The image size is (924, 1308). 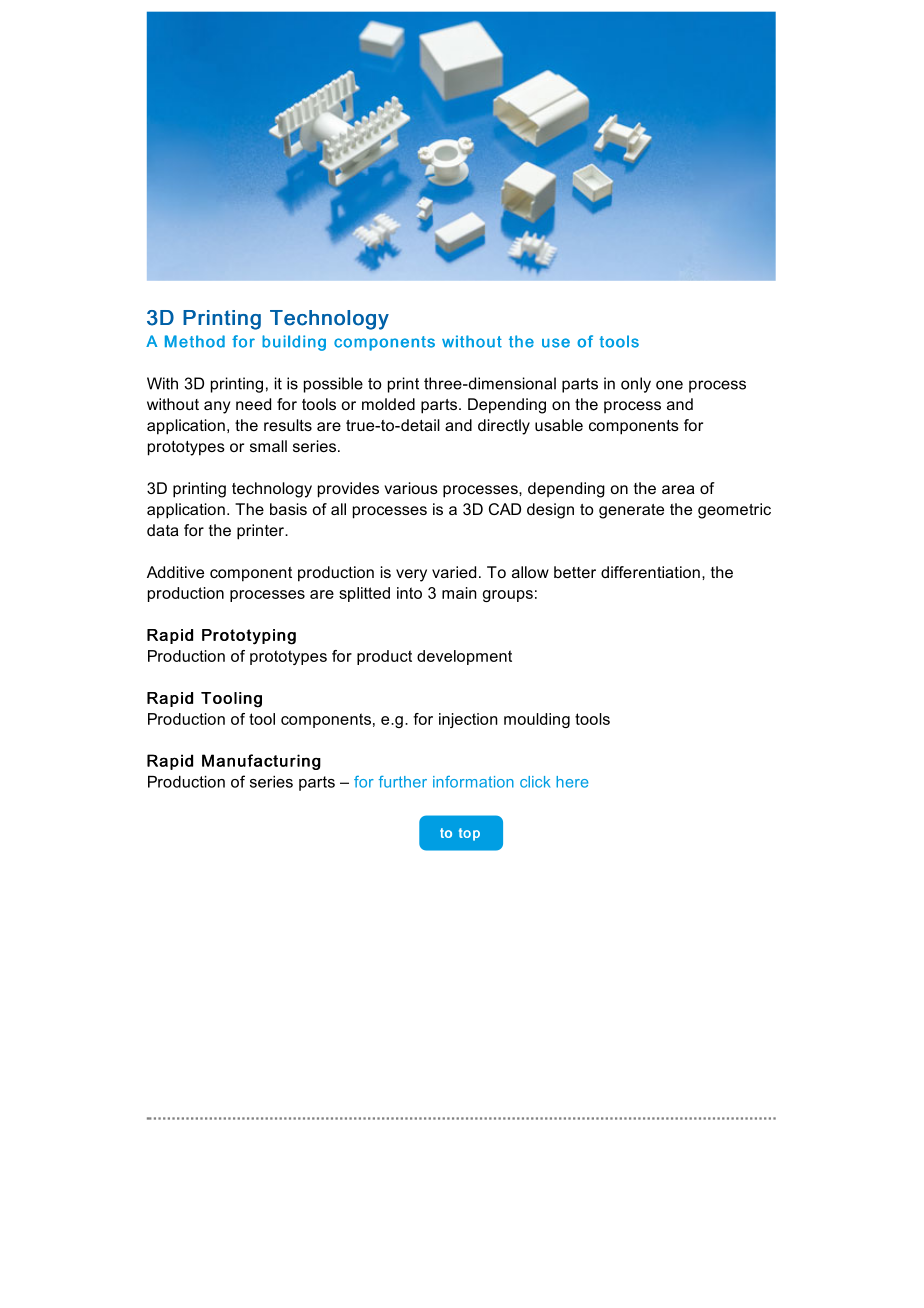 I want to click on building, so click(x=294, y=343).
